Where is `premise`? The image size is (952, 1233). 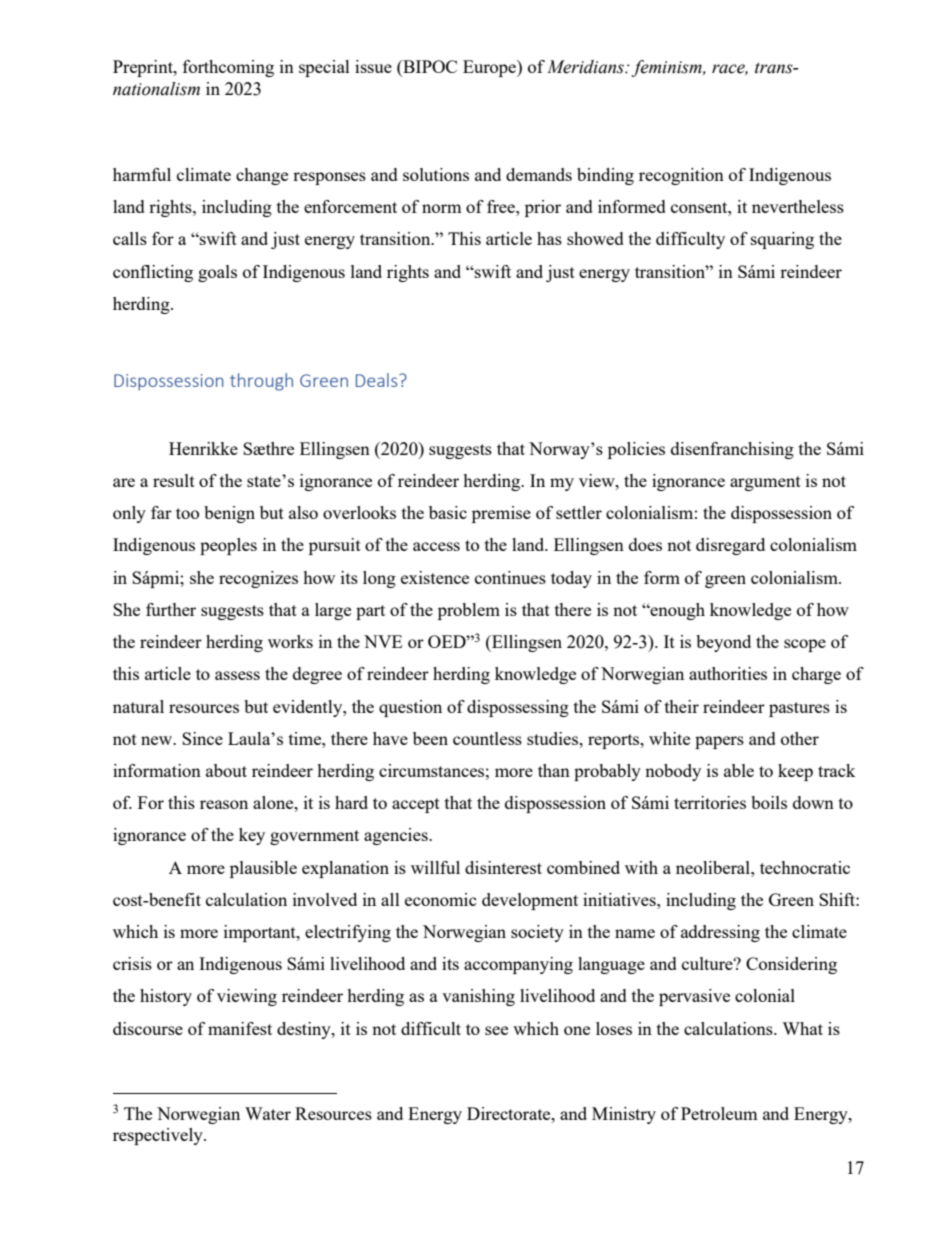
premise is located at coordinates (501, 514).
